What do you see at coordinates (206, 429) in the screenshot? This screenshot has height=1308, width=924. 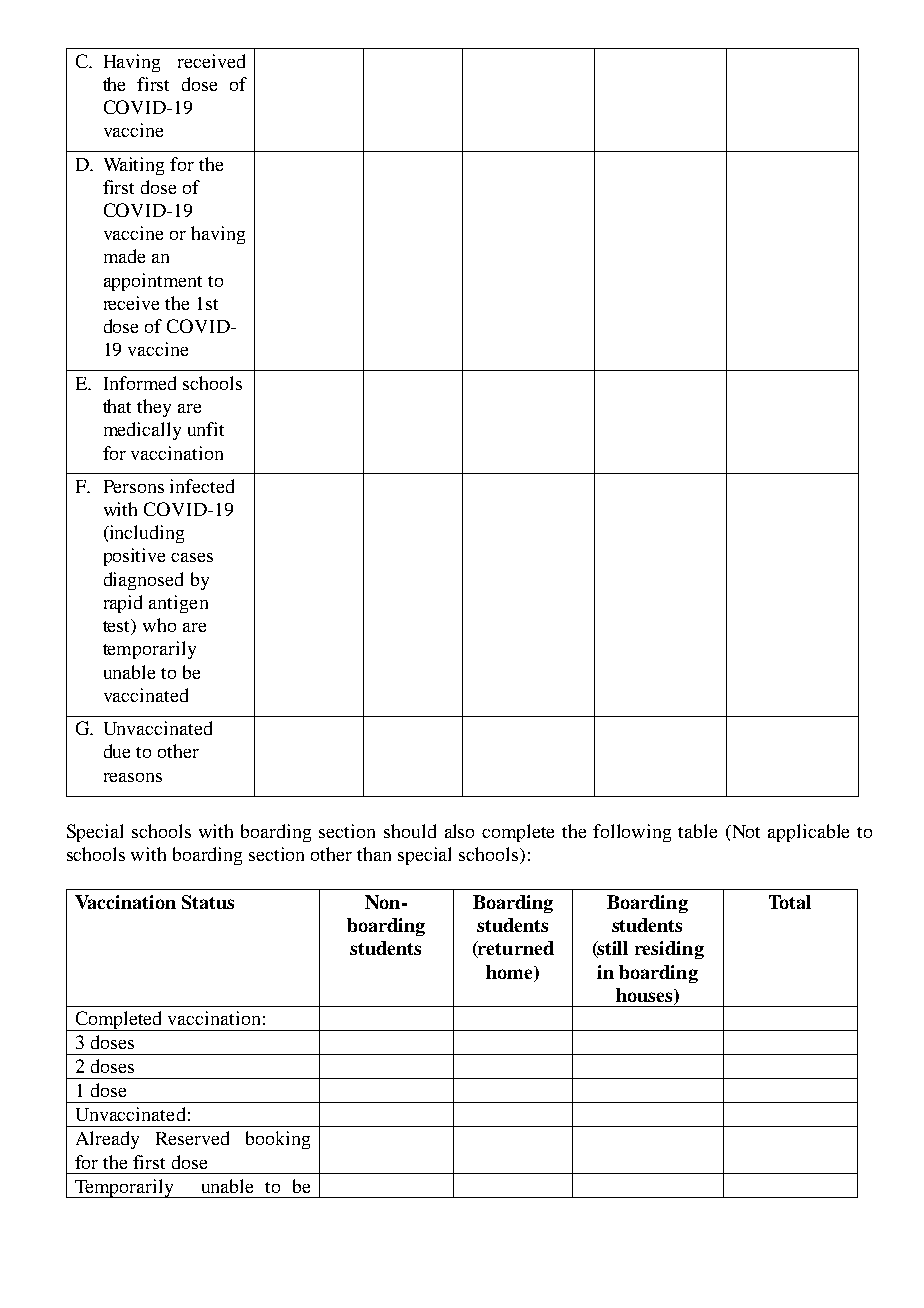 I see `unfit` at bounding box center [206, 429].
